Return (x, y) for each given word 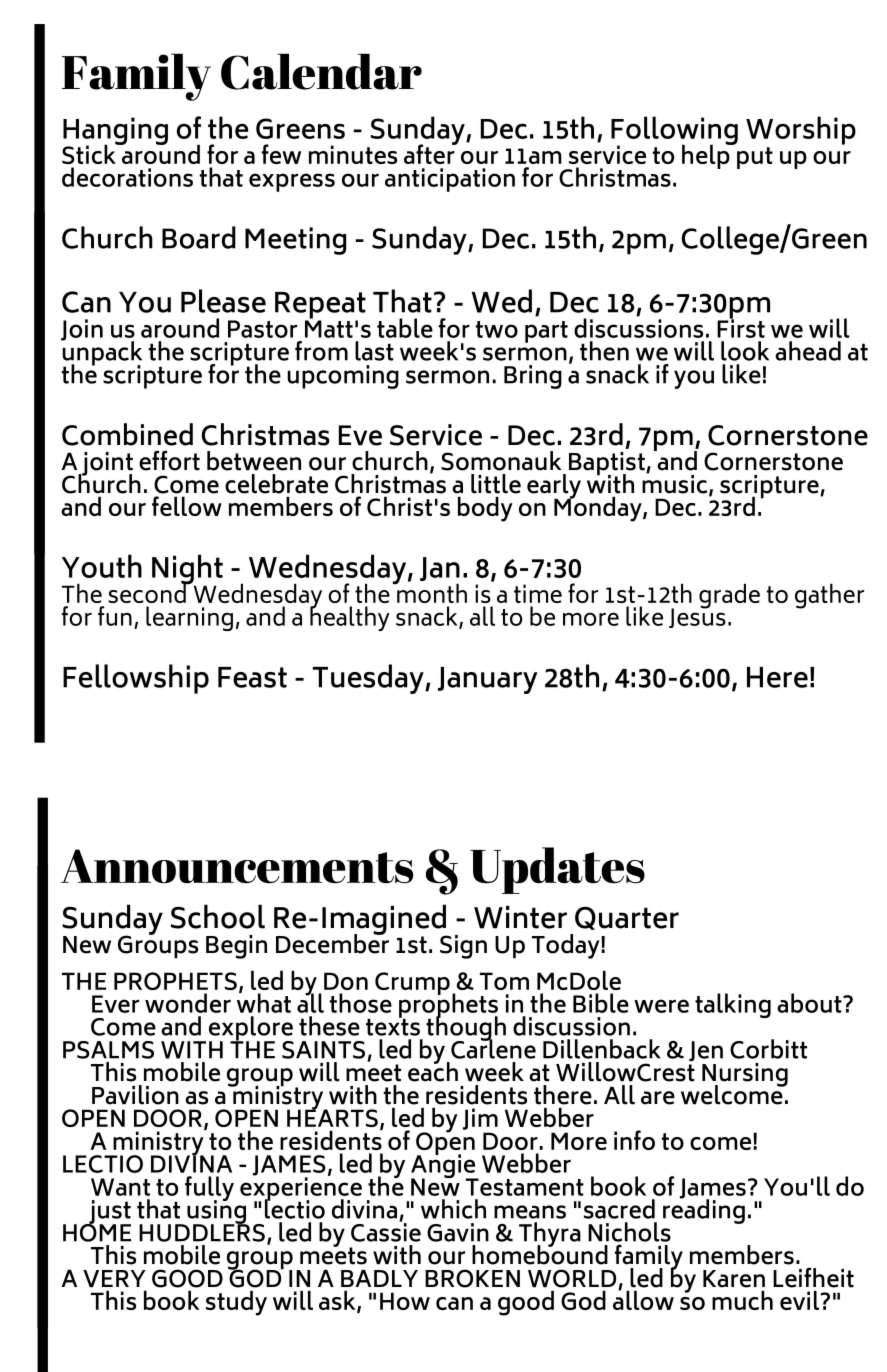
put (755, 158)
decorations (127, 177)
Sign (463, 947)
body (485, 509)
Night (187, 570)
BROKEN (472, 1278)
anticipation (450, 180)
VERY (114, 1279)
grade (729, 596)
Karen (734, 1279)
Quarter (627, 918)
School (218, 916)
